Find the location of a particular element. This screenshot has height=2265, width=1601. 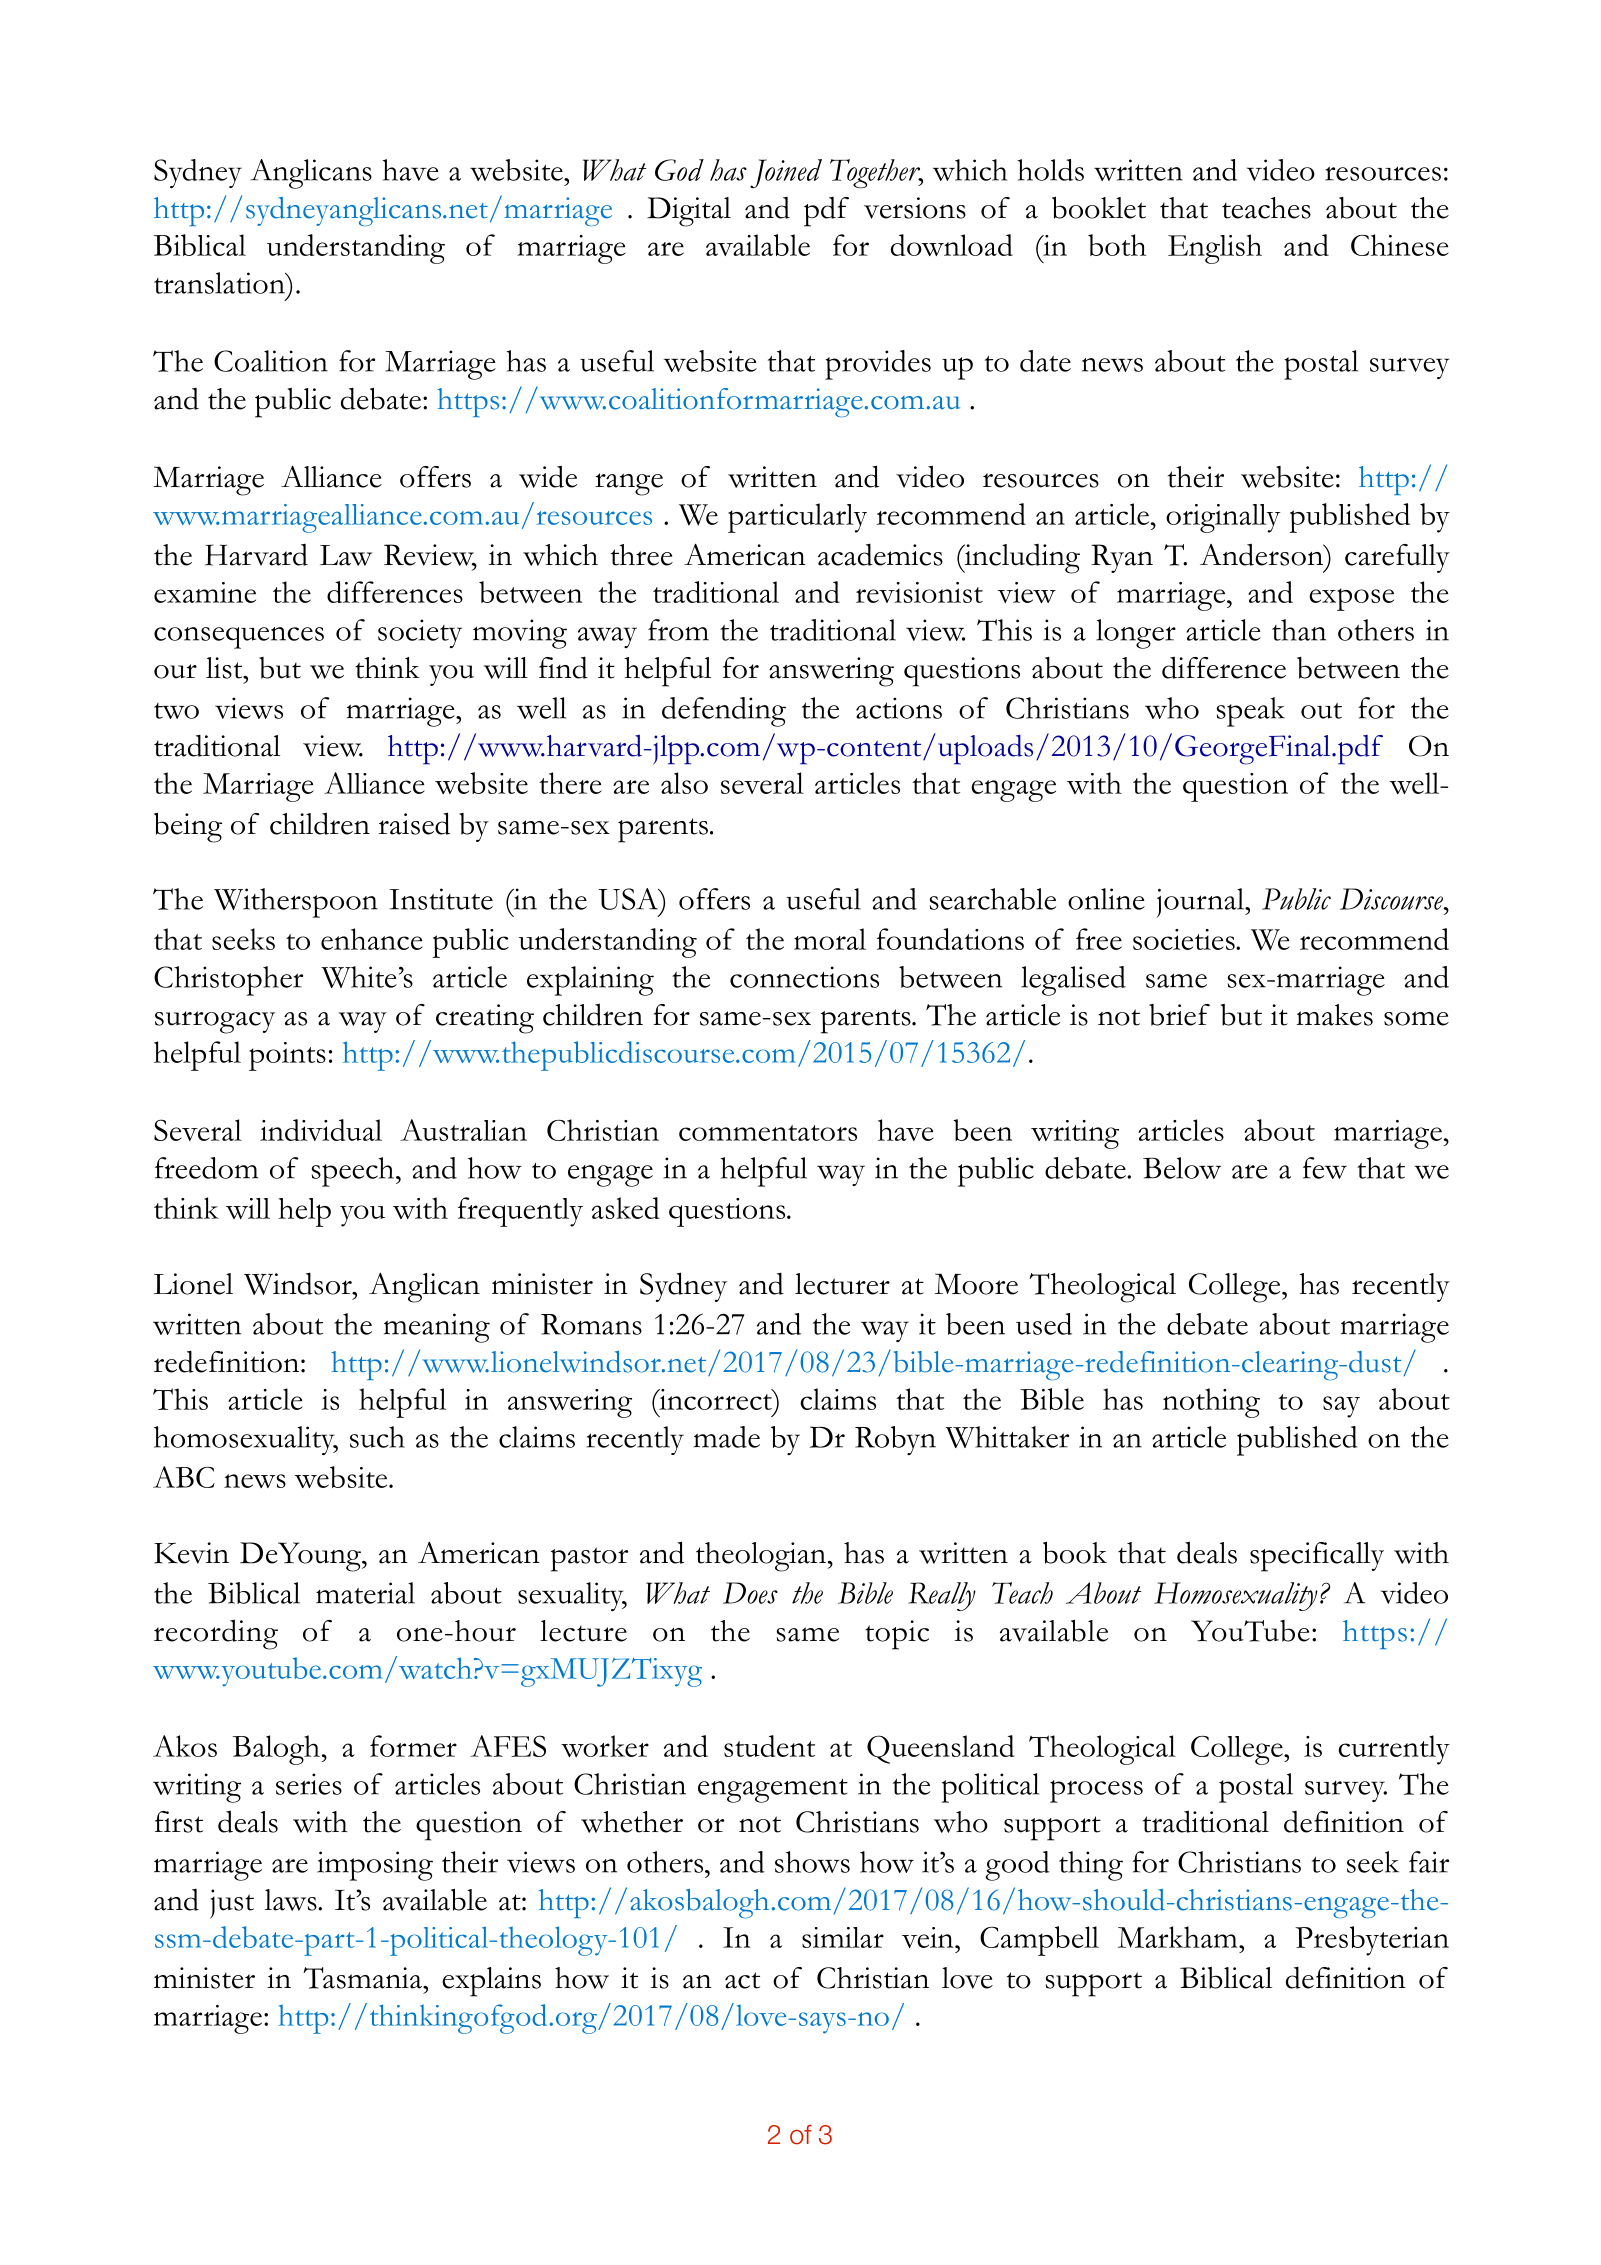

Presbyterian is located at coordinates (1372, 1941).
